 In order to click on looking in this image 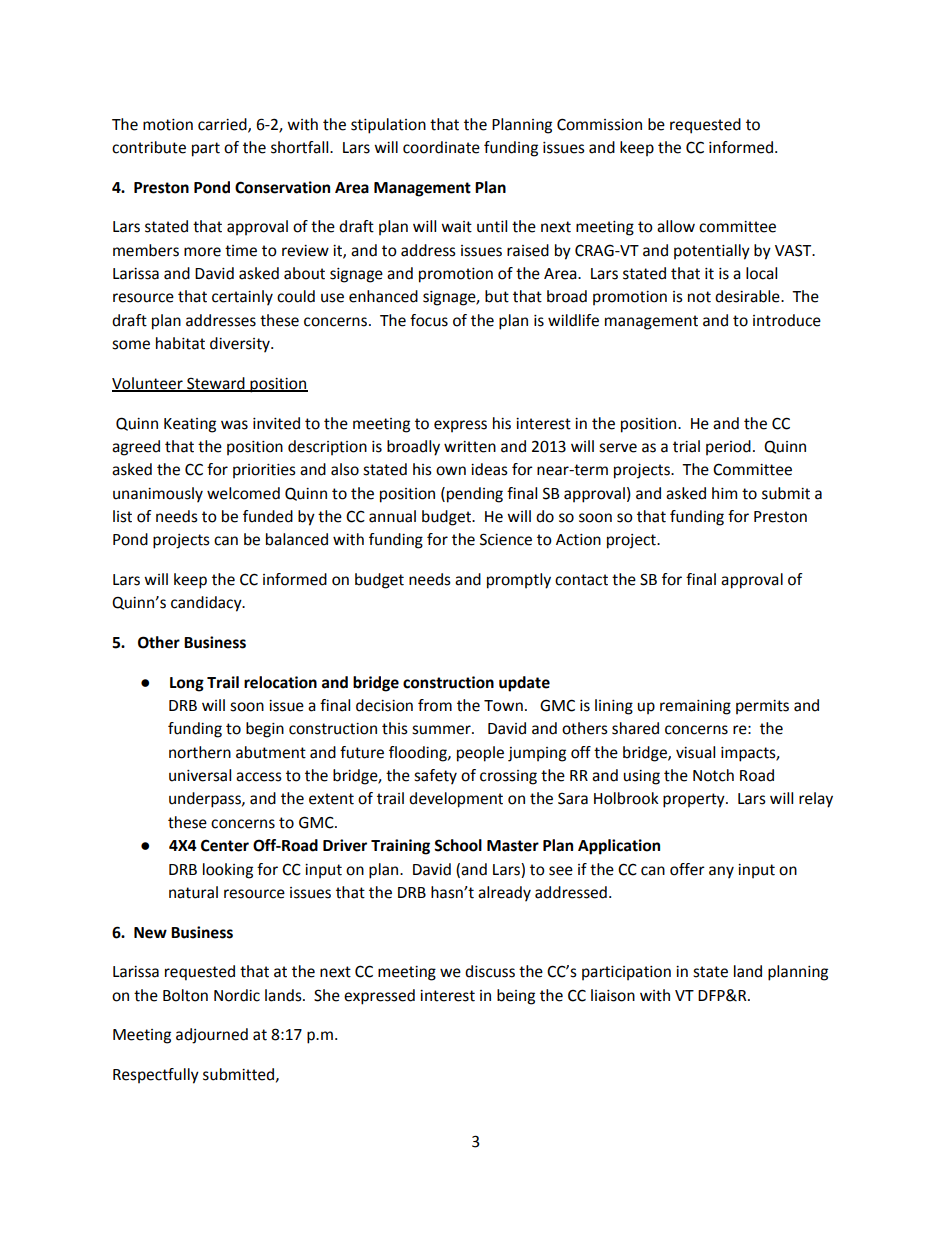, I will do `click(228, 871)`.
